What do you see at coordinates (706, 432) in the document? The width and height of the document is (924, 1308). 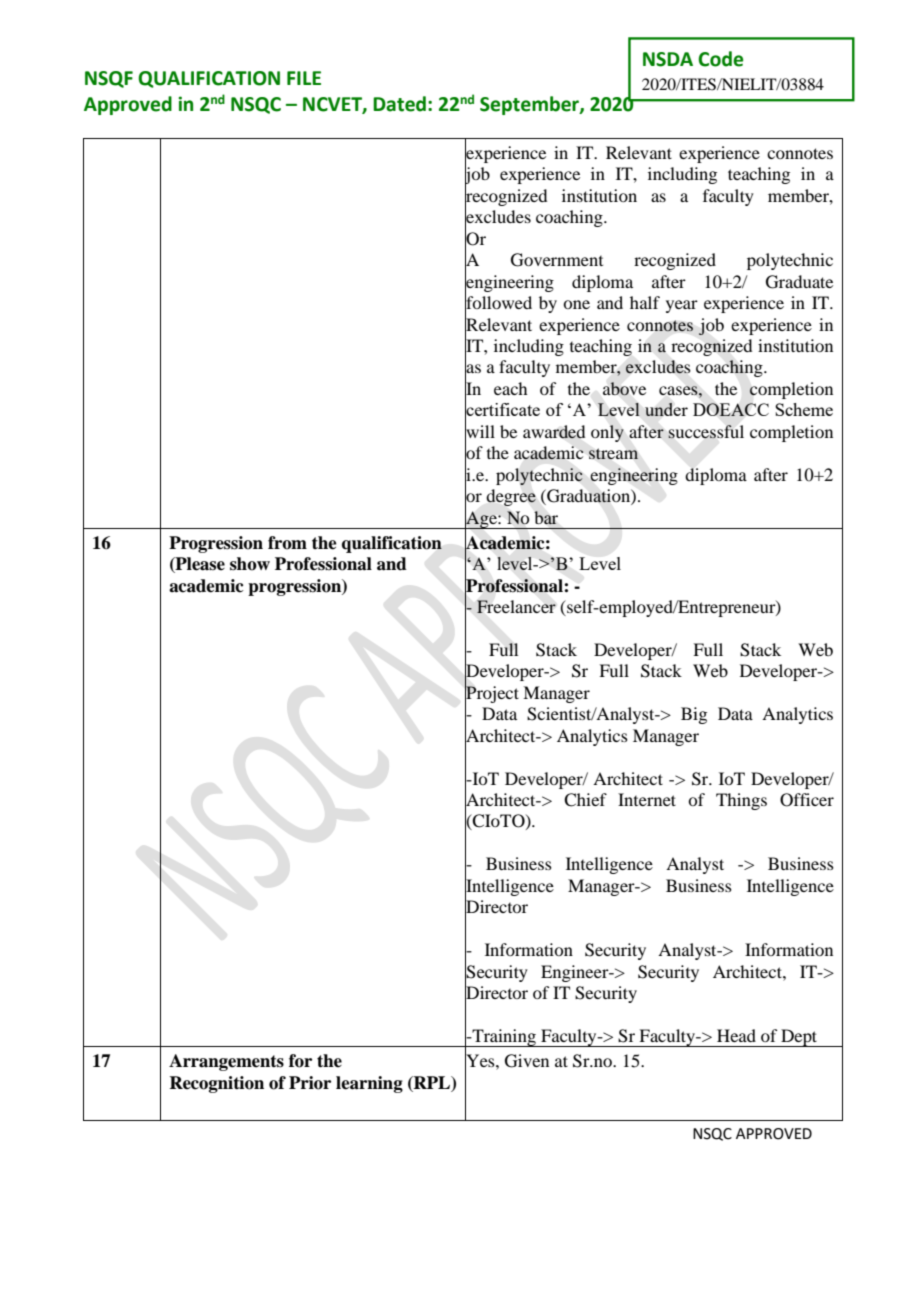 I see `successful` at bounding box center [706, 432].
